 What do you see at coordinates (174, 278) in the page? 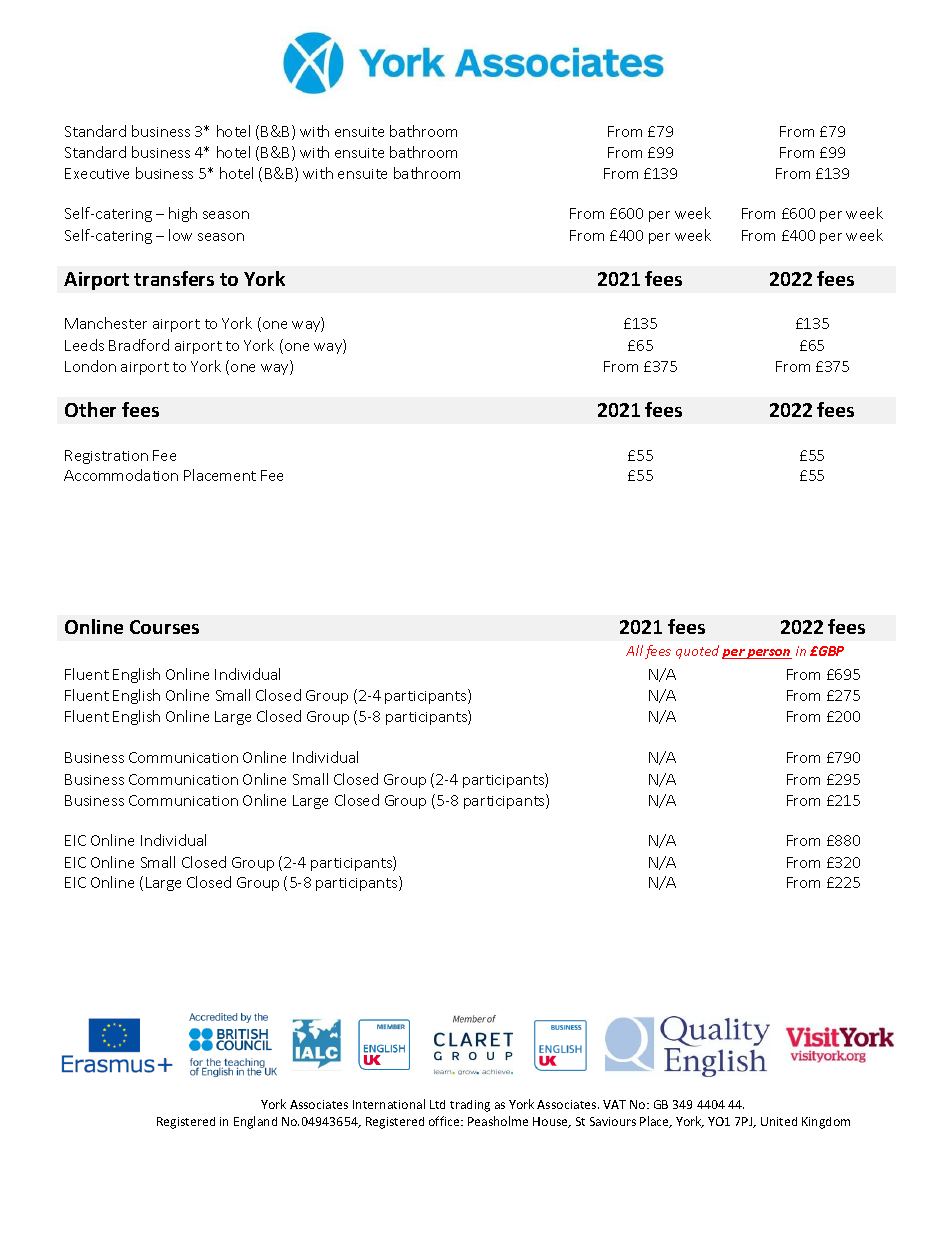
I see `transfers` at bounding box center [174, 278].
